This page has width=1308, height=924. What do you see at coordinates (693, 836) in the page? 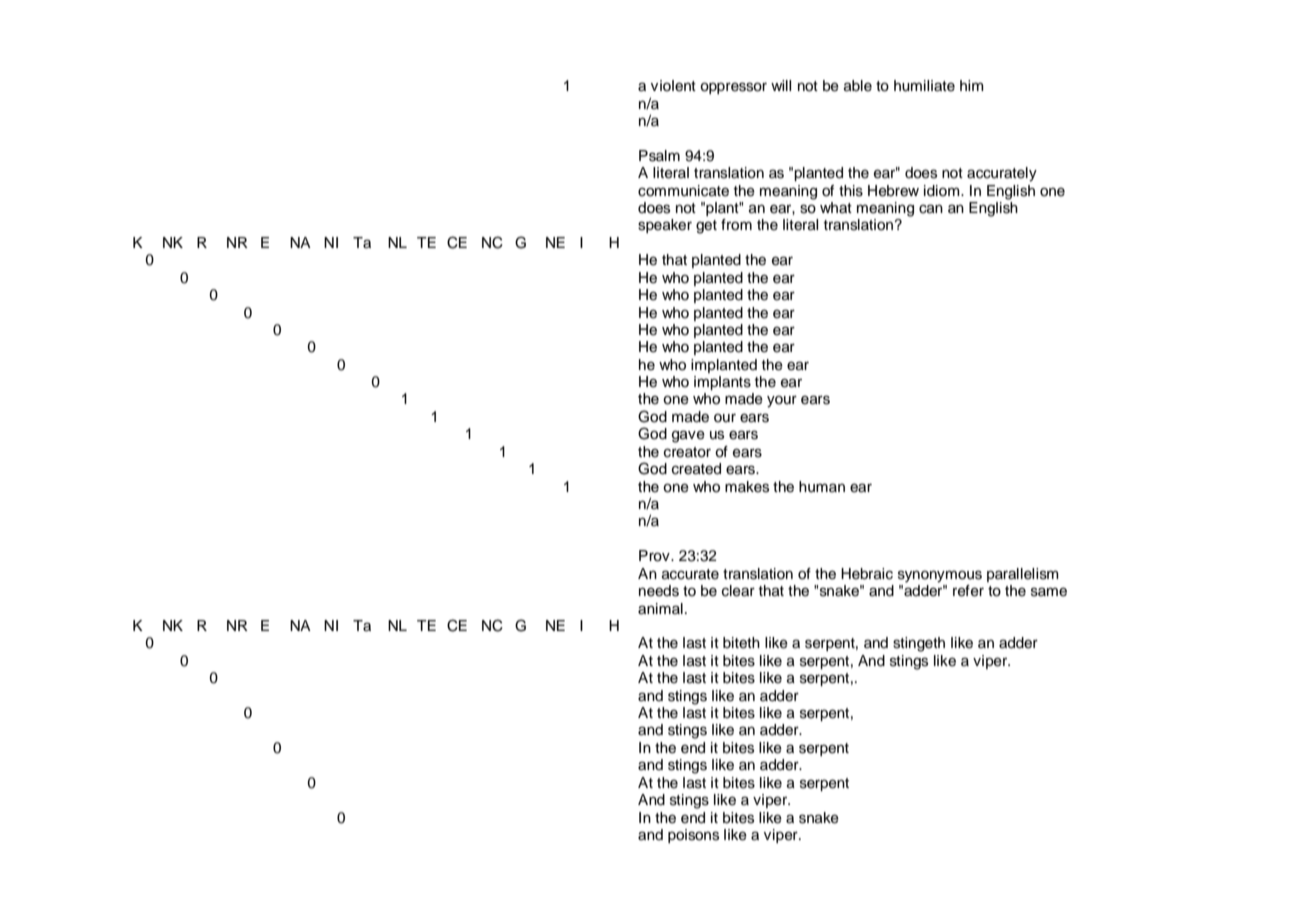
I see `poisons` at bounding box center [693, 836].
